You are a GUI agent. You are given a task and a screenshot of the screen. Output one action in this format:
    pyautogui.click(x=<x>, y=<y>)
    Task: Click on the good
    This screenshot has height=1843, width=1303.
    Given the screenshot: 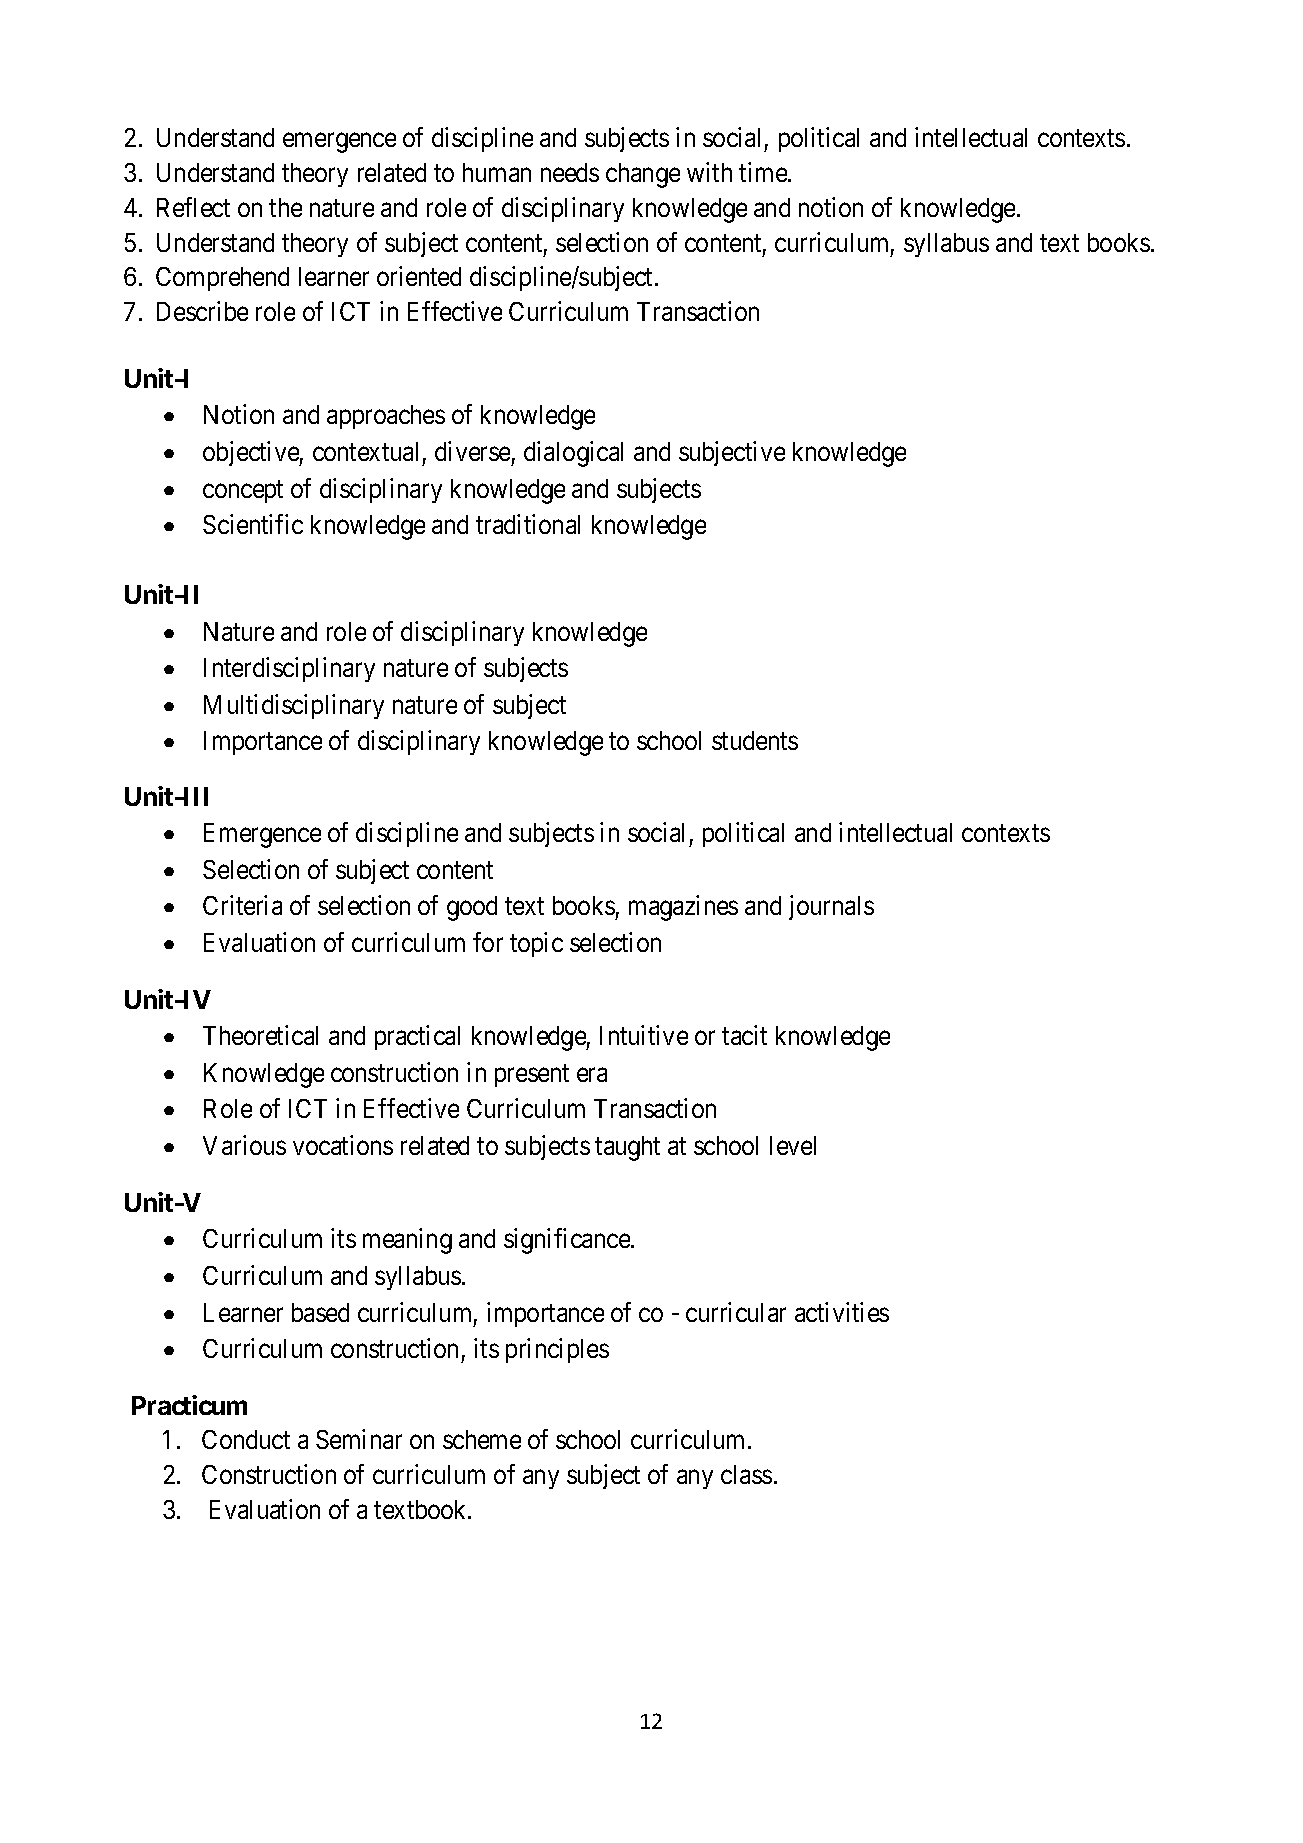 What is the action you would take?
    pyautogui.click(x=472, y=908)
